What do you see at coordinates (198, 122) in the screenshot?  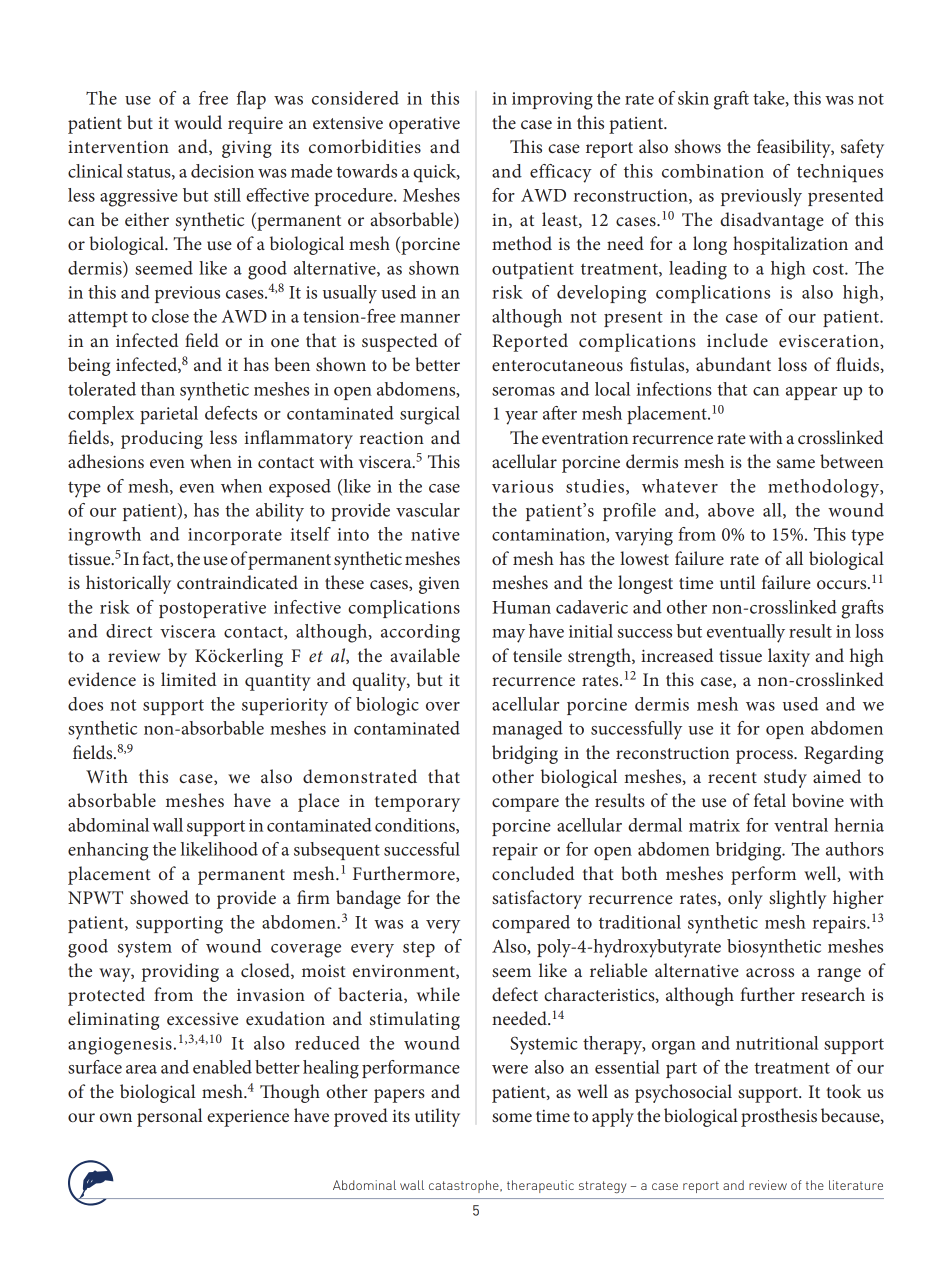 I see `would` at bounding box center [198, 122].
